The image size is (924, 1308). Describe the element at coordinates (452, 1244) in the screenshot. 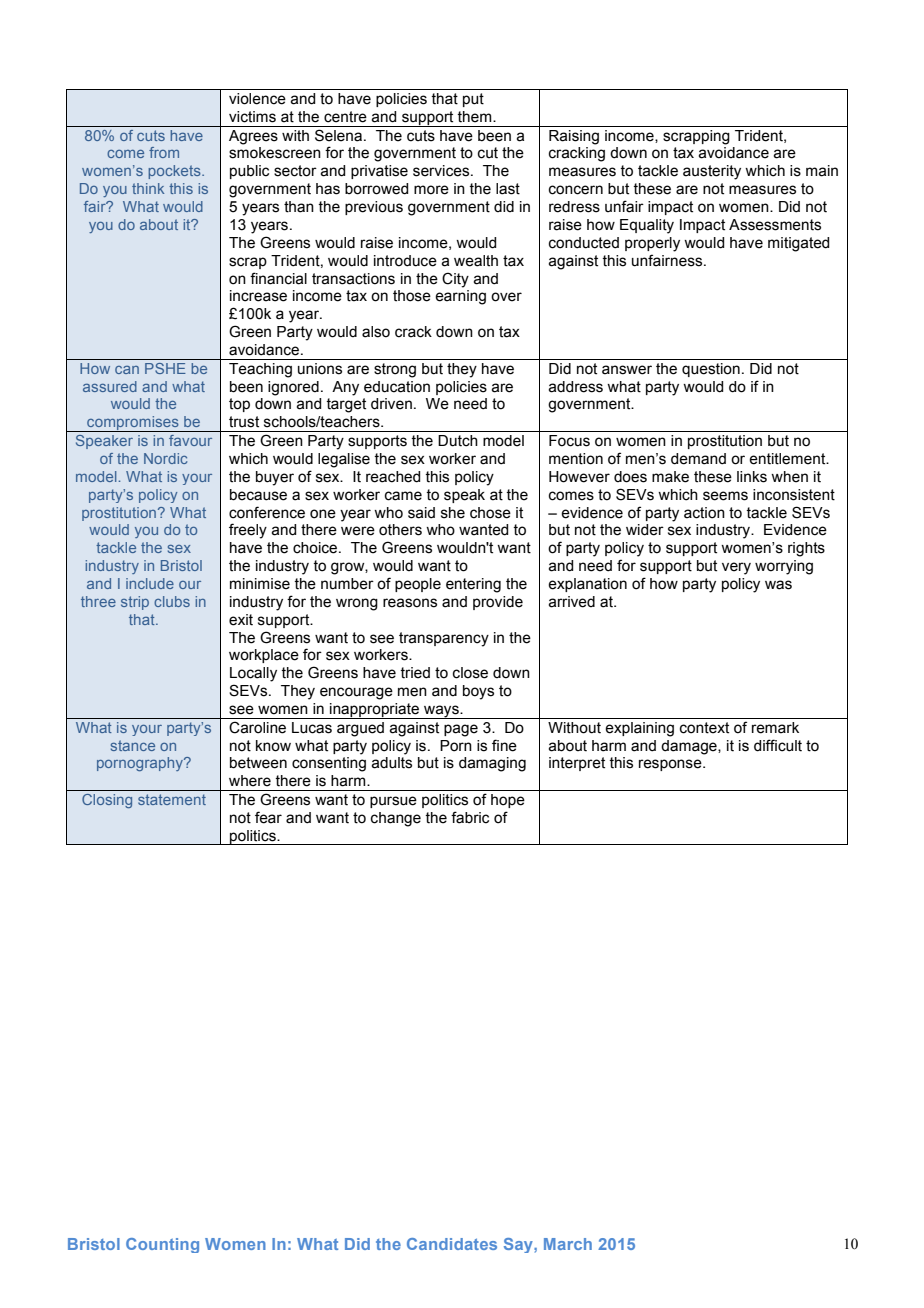

I see `Candidates` at that location.
